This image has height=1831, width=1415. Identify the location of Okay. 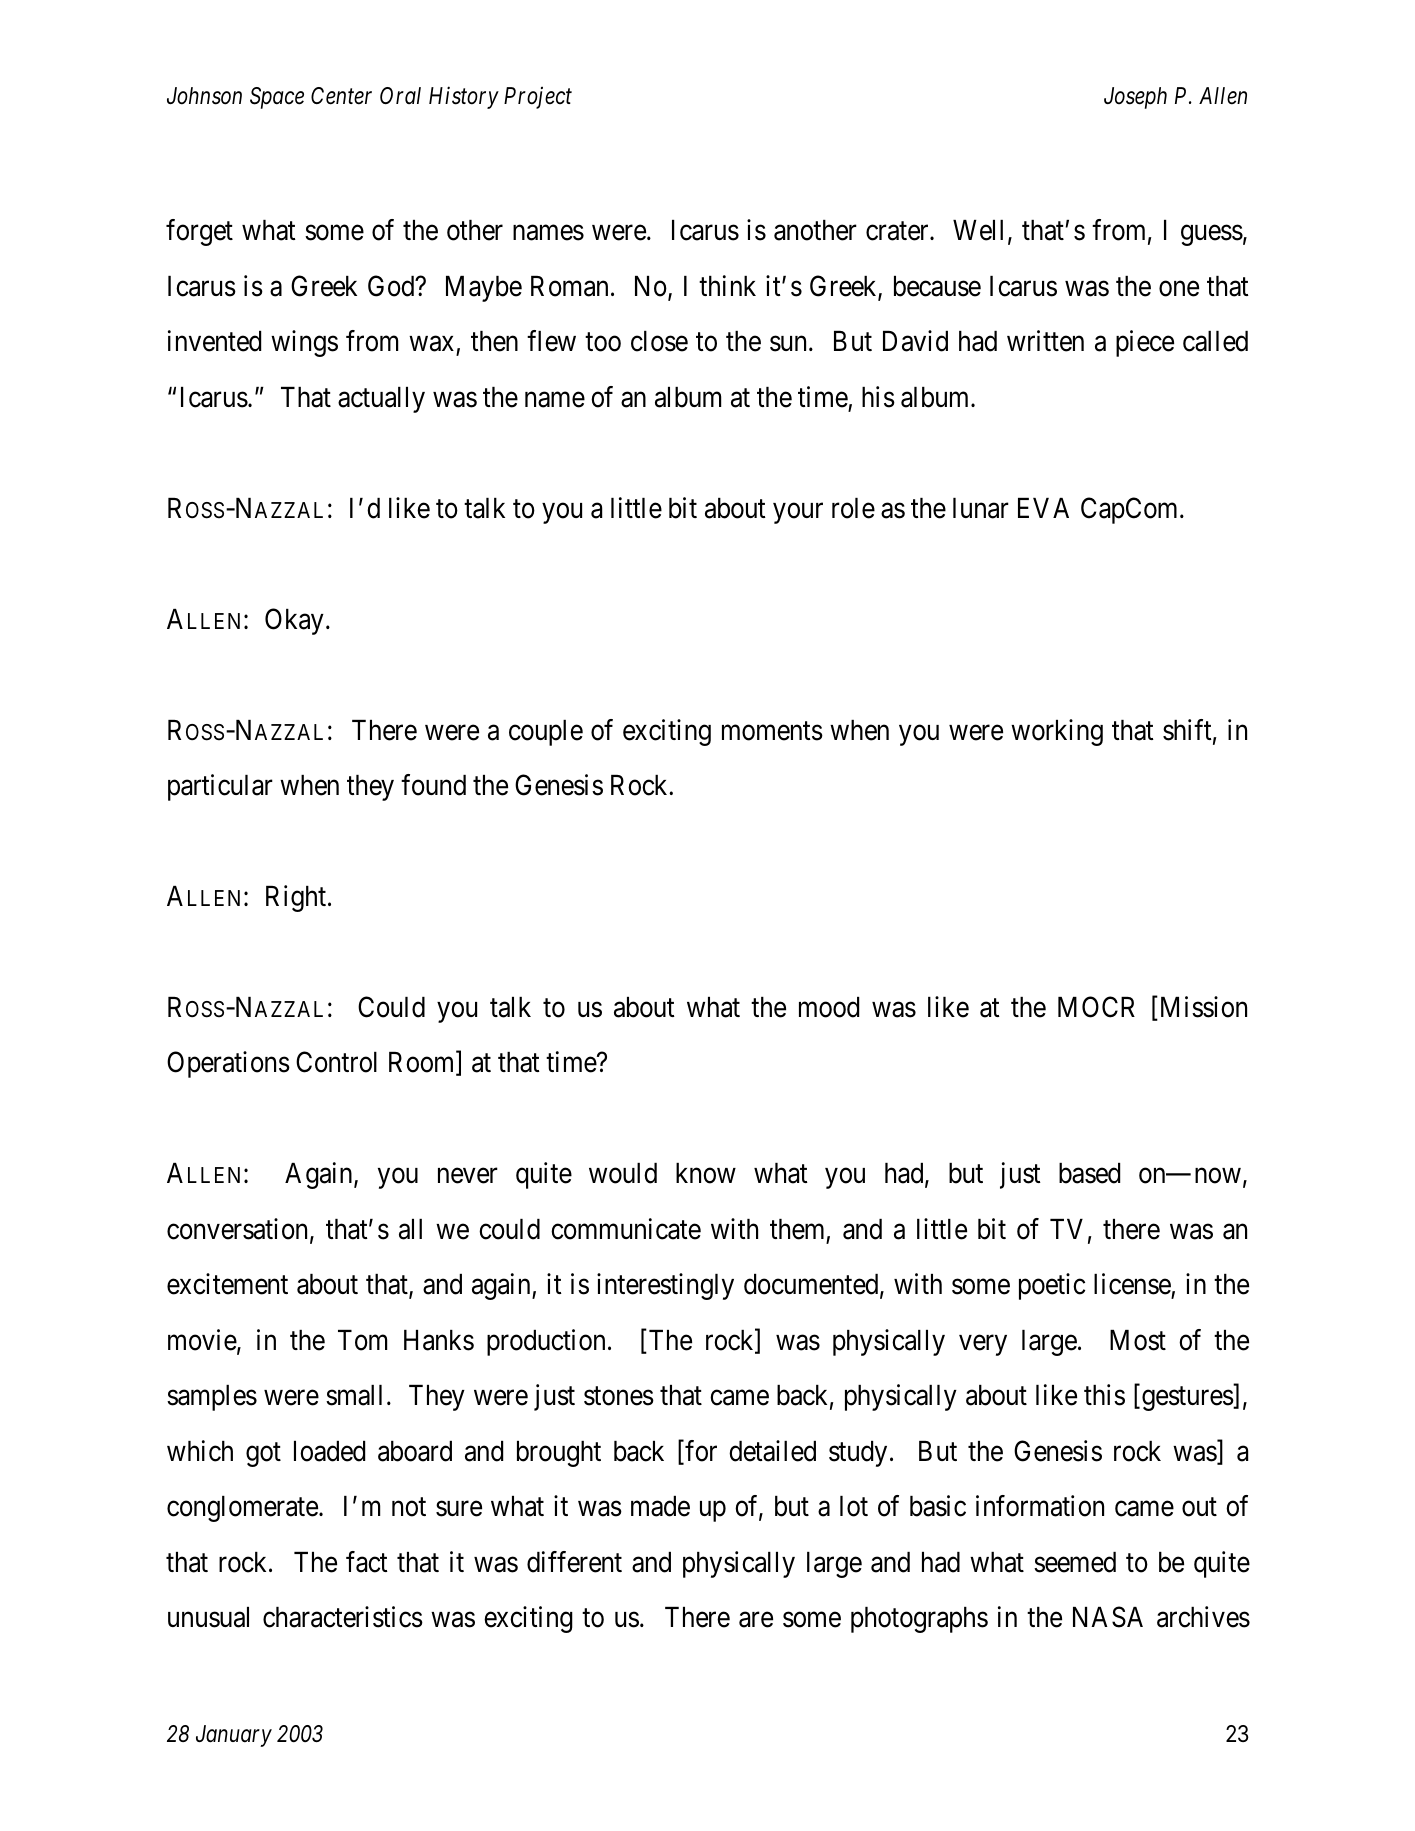
(294, 621).
